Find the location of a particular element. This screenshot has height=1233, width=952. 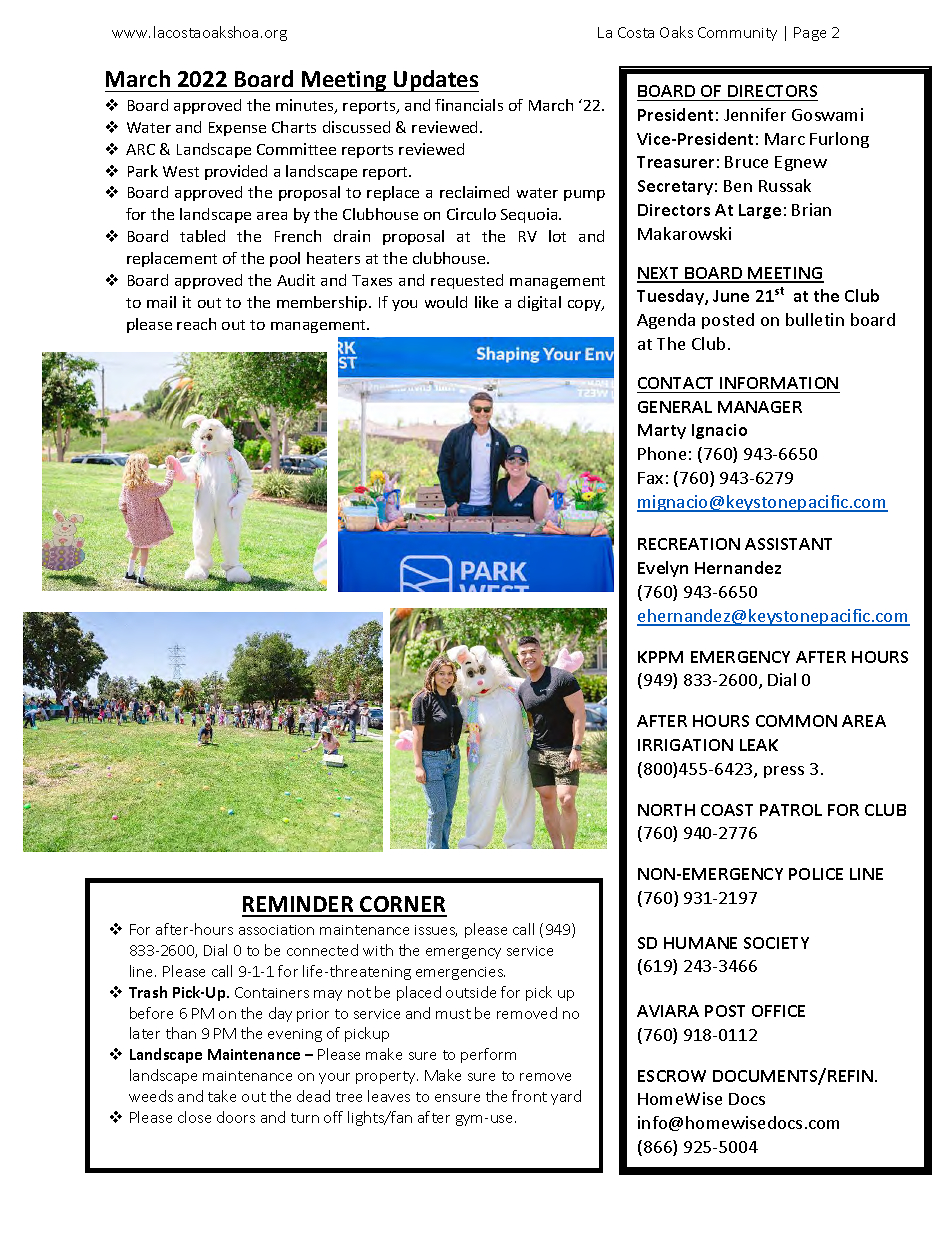

Community is located at coordinates (737, 34).
